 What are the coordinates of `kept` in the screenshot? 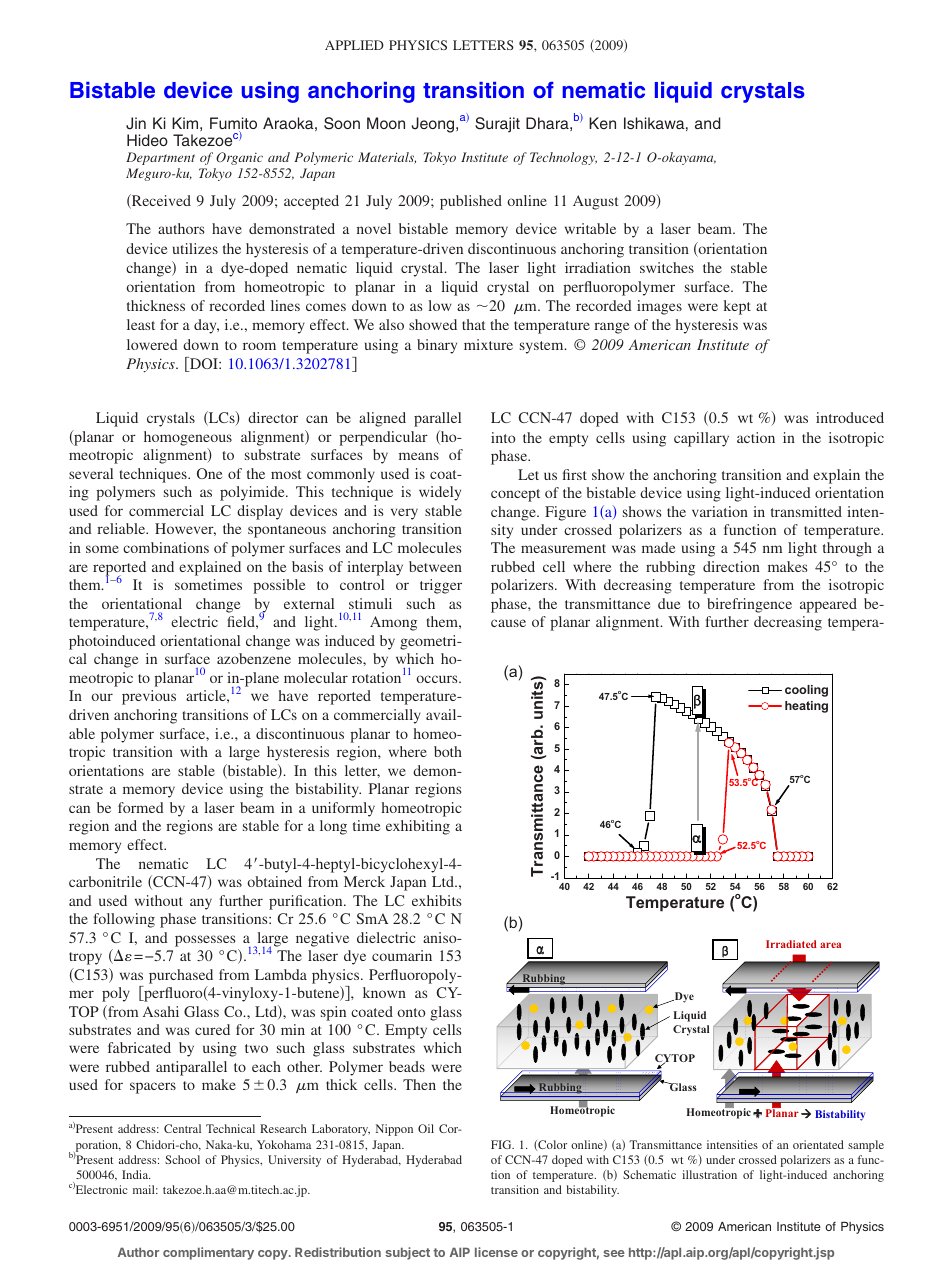 It's located at (737, 307).
